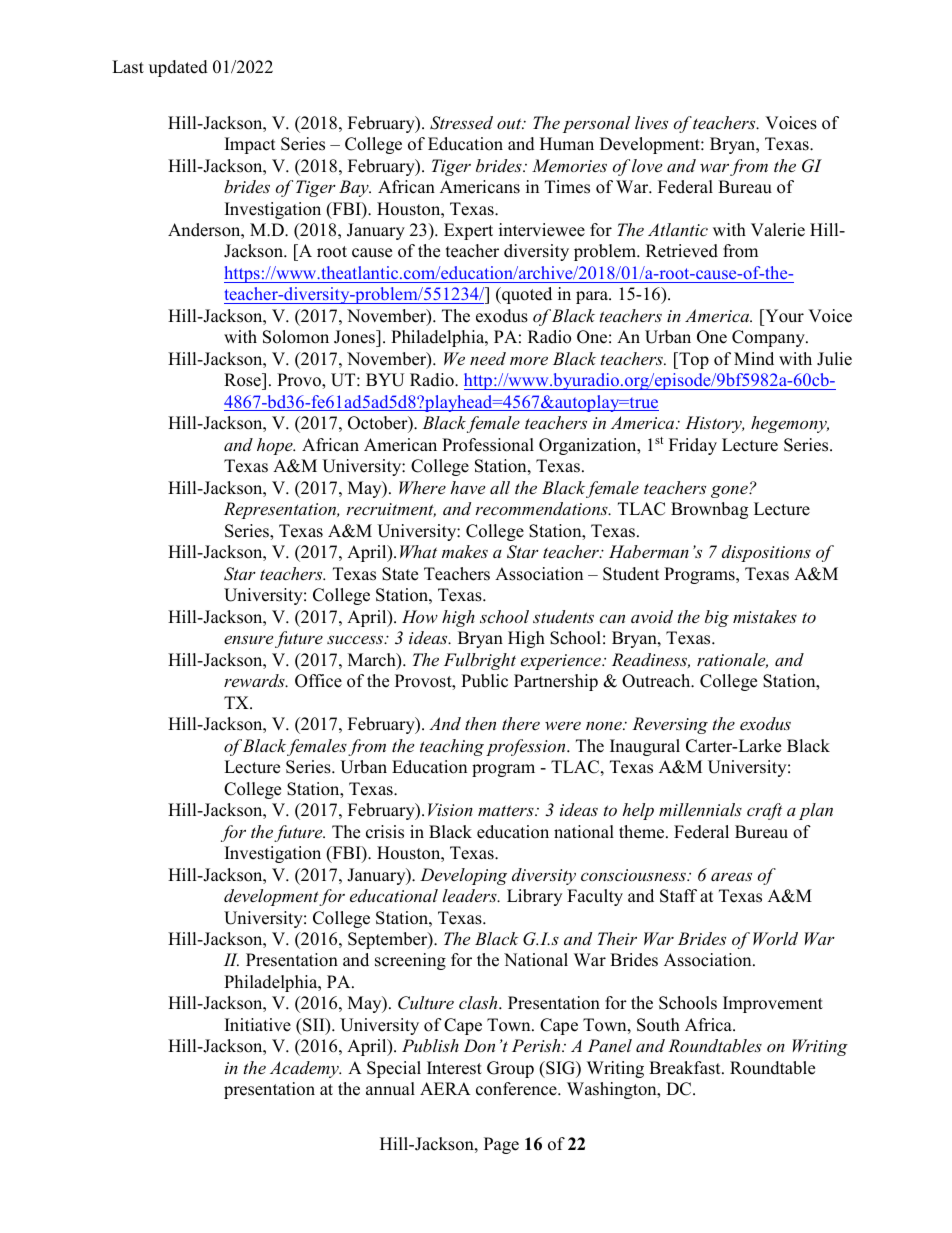 This image has width=952, height=1233. I want to click on Mind, so click(754, 359).
